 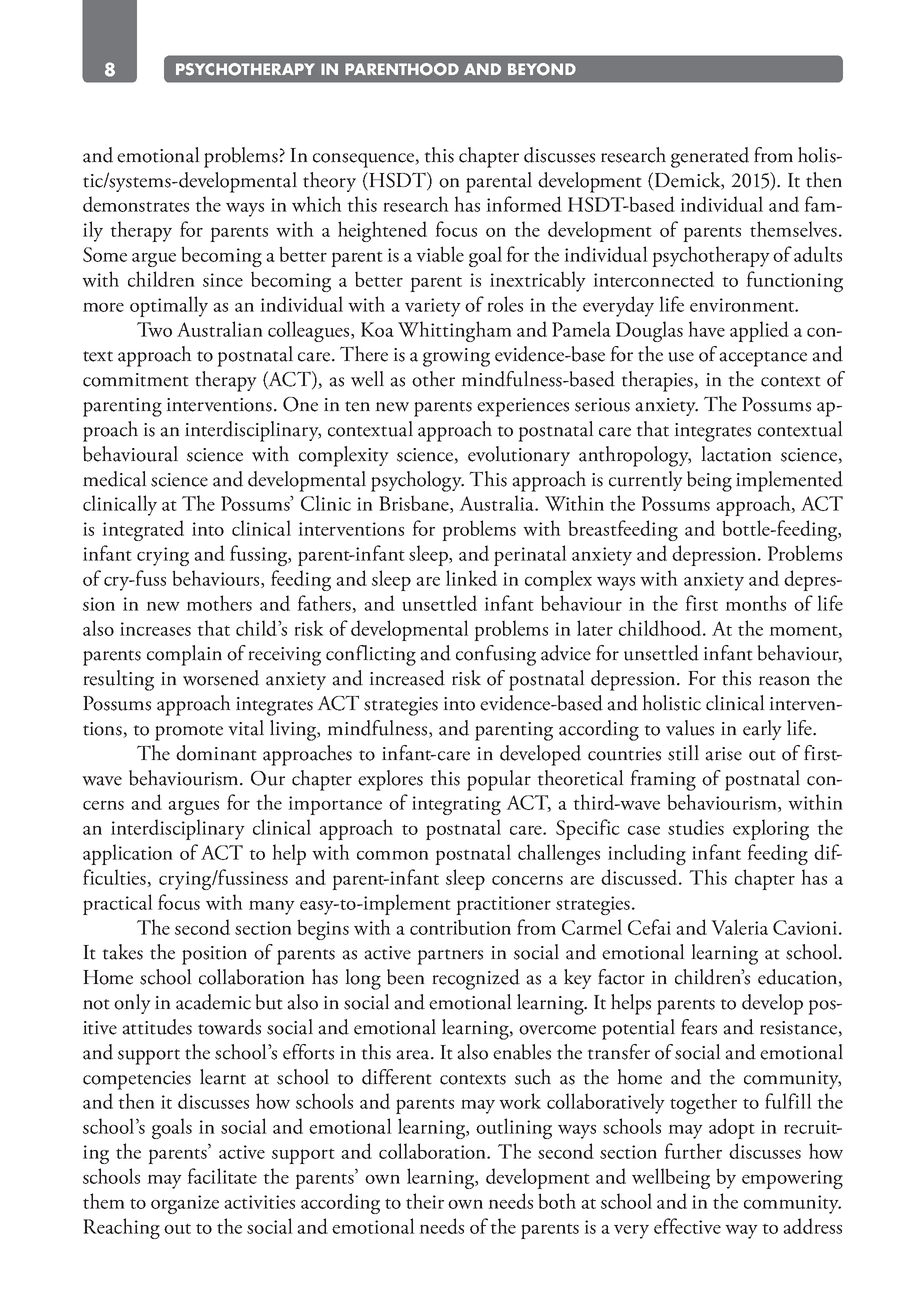 I want to click on their, so click(x=425, y=1201).
